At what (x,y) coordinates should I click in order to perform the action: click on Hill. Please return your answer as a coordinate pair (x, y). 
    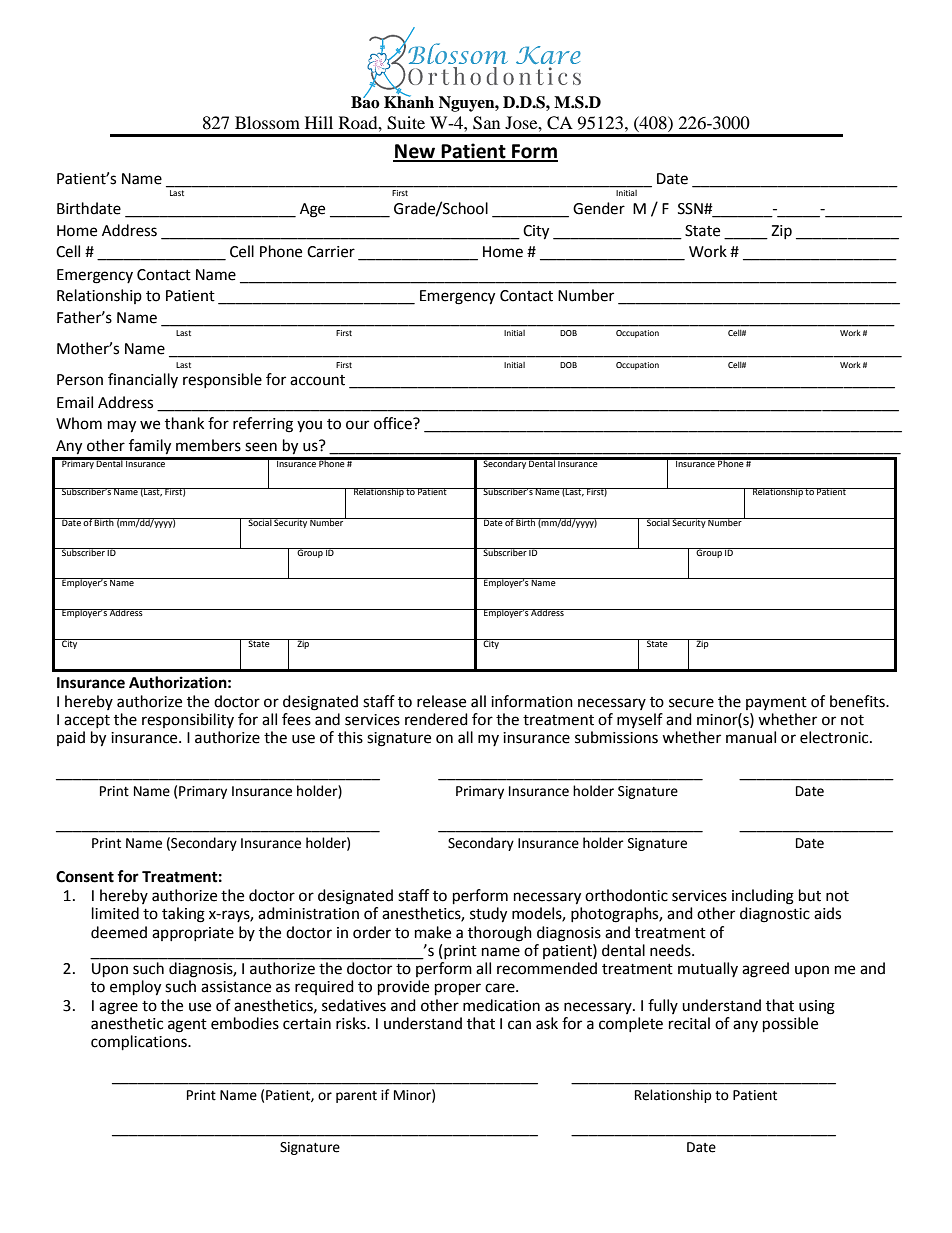
    Looking at the image, I should click on (319, 122).
